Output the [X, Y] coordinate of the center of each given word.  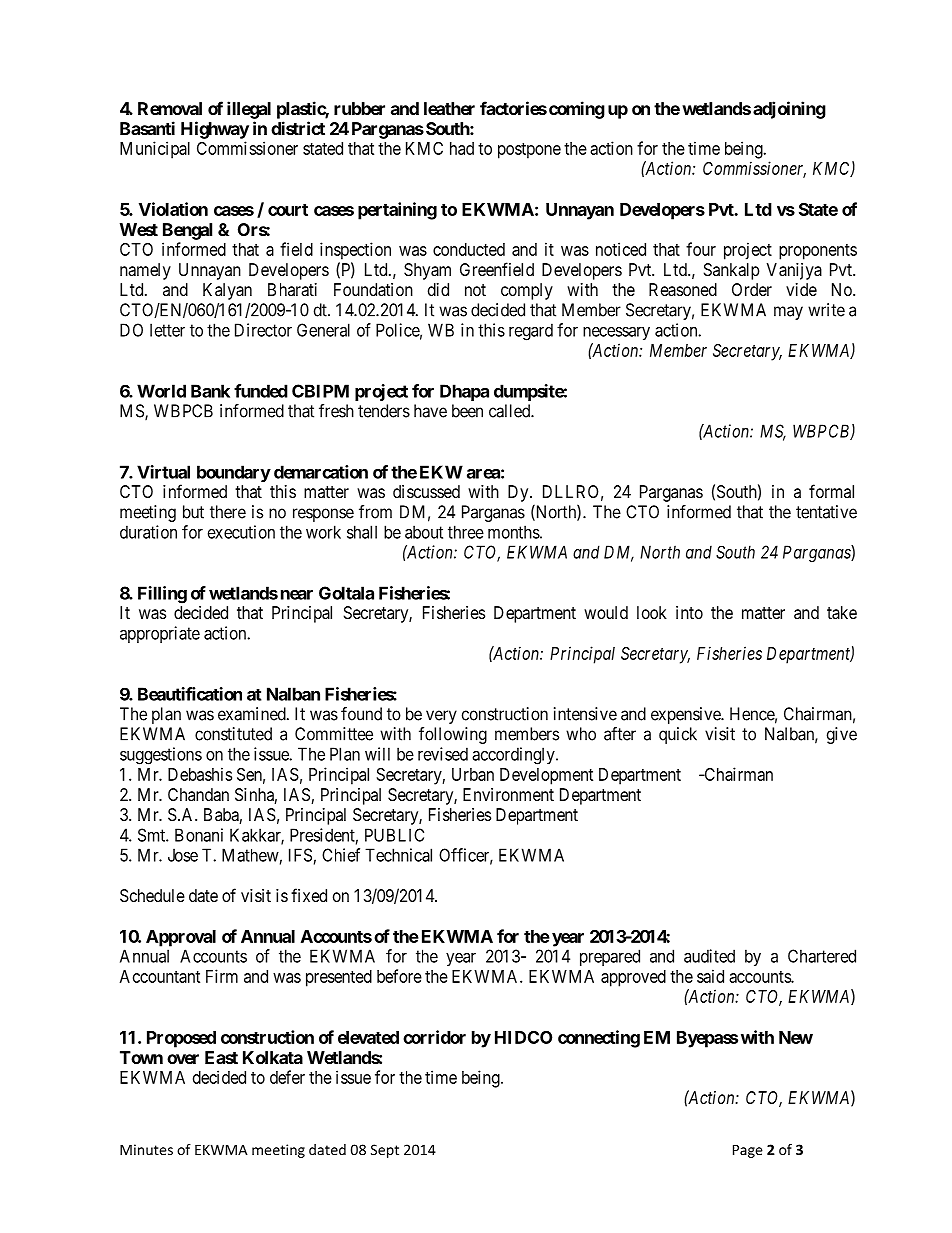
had [462, 148]
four [701, 249]
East [221, 1057]
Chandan [198, 794]
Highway [215, 130]
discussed [426, 491]
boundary [234, 473]
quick [678, 735]
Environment [508, 794]
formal [831, 491]
